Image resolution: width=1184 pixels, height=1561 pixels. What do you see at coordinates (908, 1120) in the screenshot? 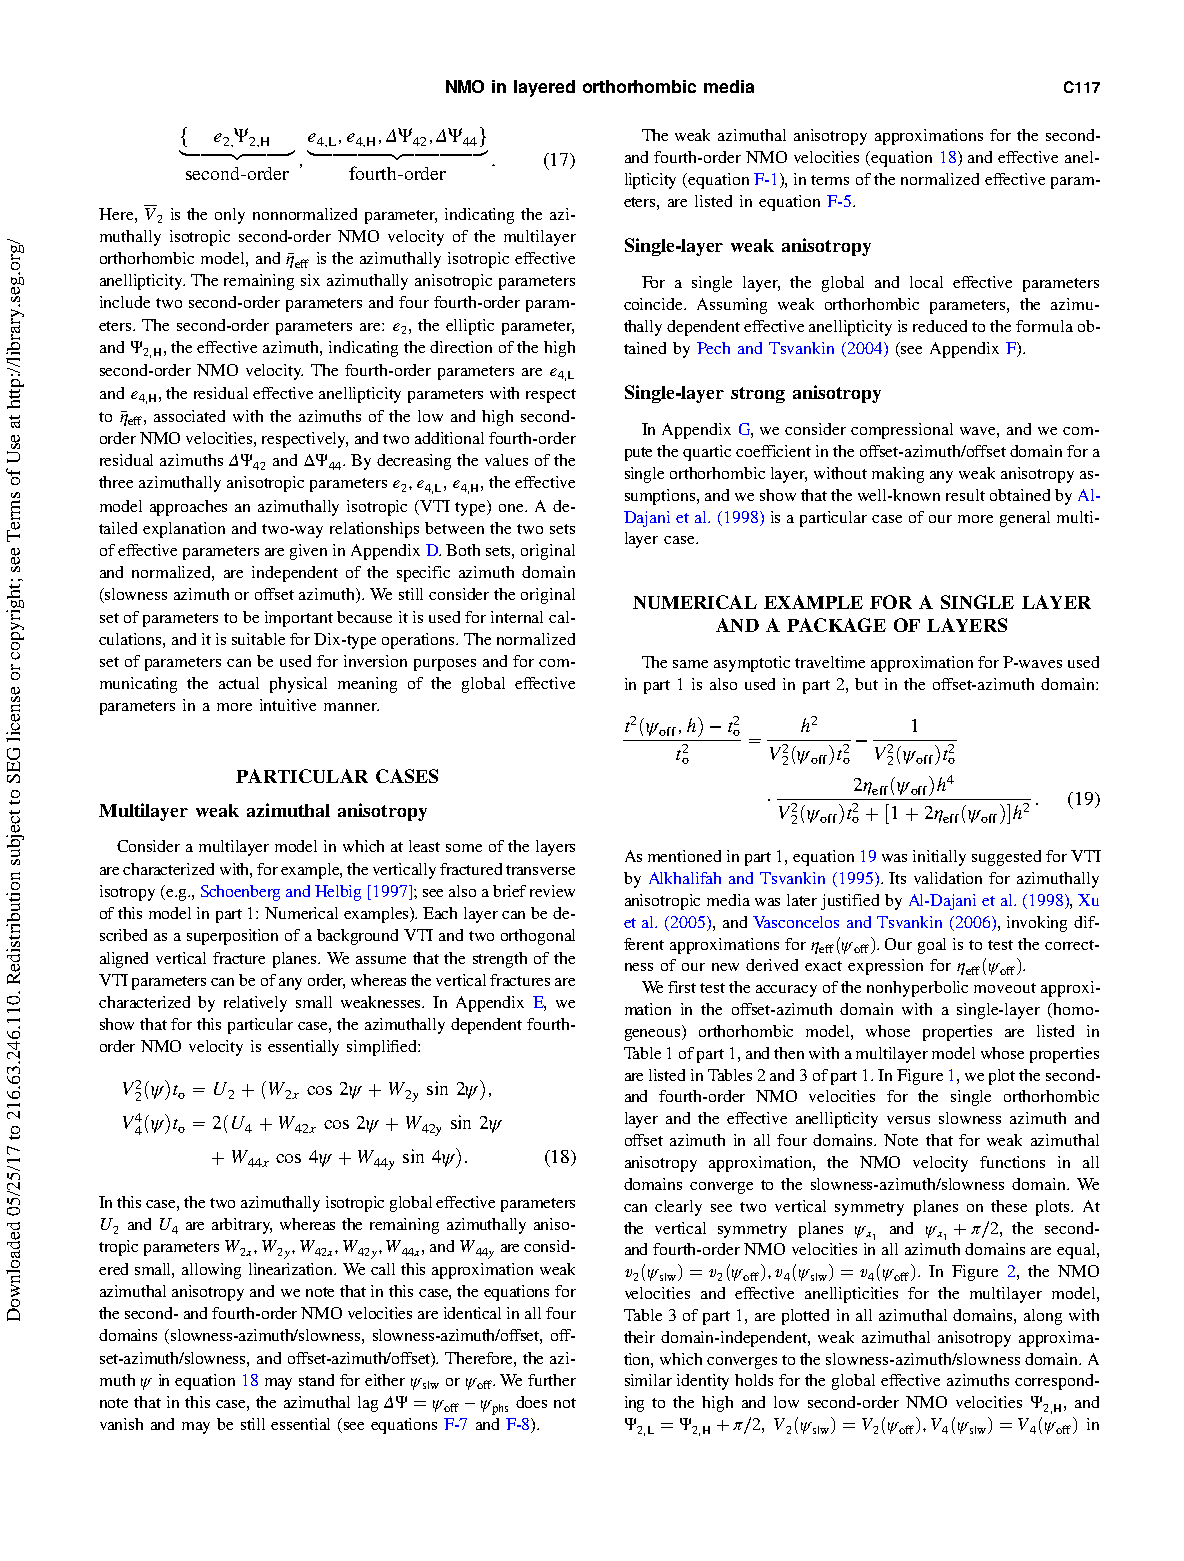
I see `versus` at bounding box center [908, 1120].
